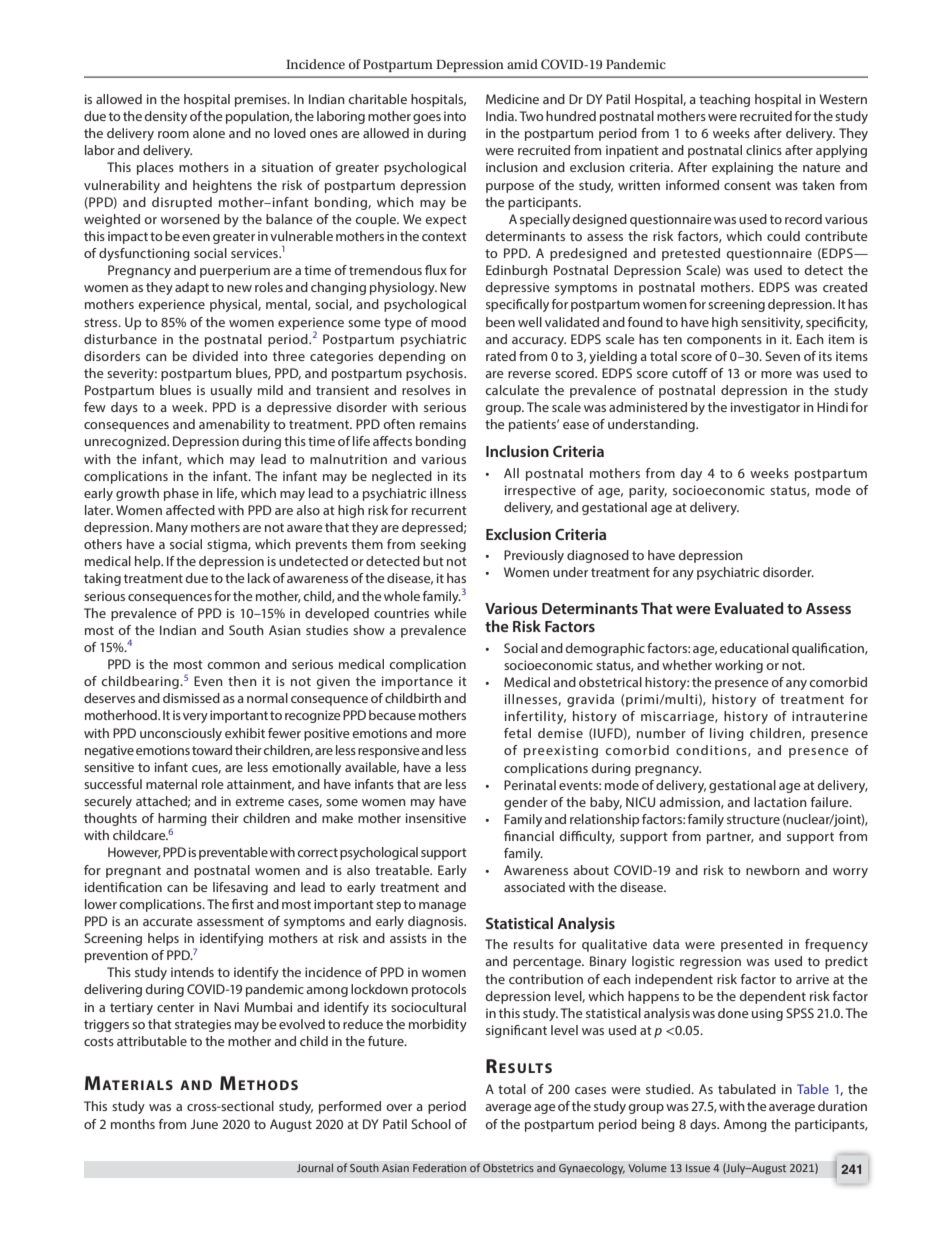 The image size is (952, 1233). I want to click on June, so click(204, 1124).
